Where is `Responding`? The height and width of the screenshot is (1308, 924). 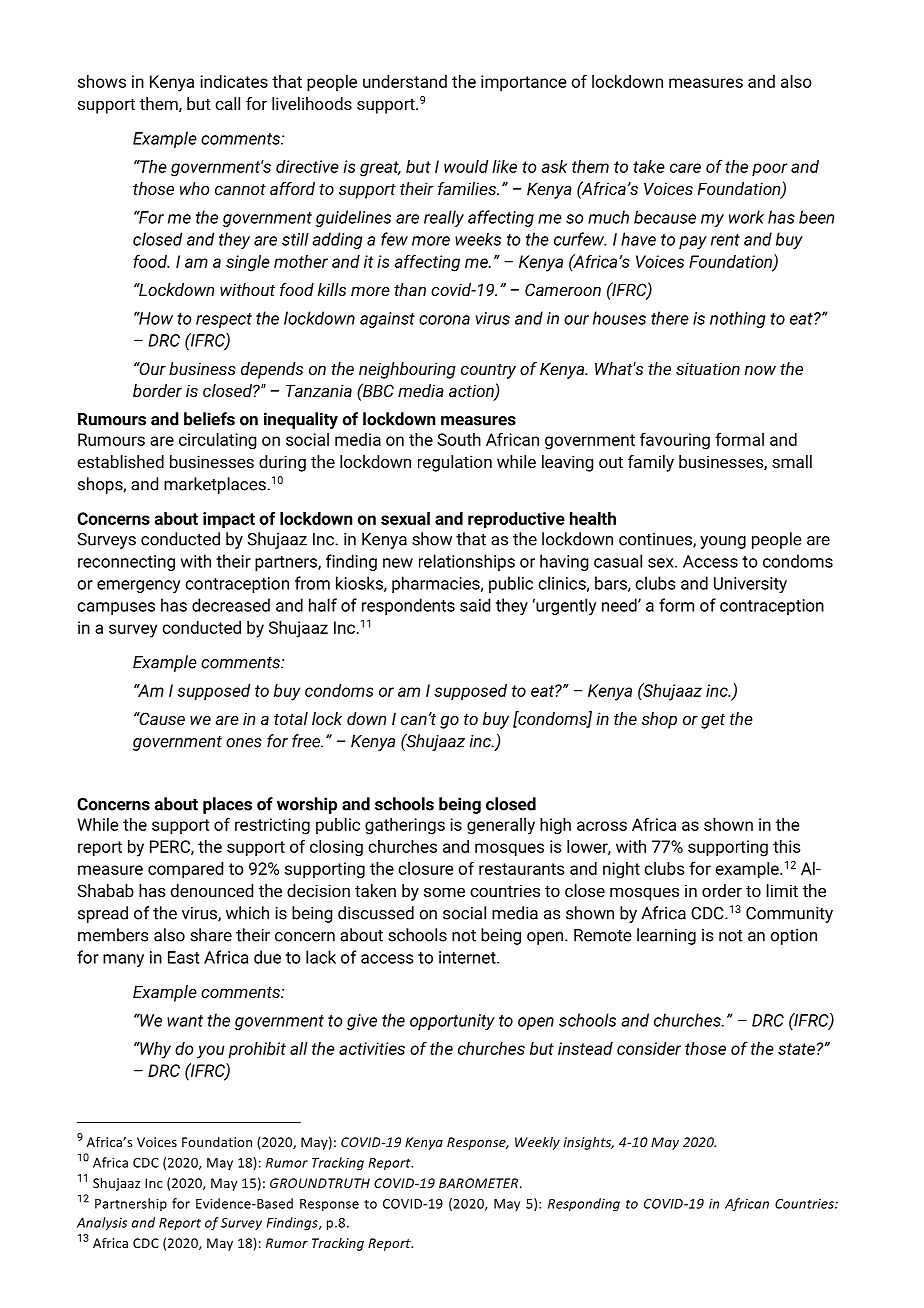
Responding is located at coordinates (584, 1204).
